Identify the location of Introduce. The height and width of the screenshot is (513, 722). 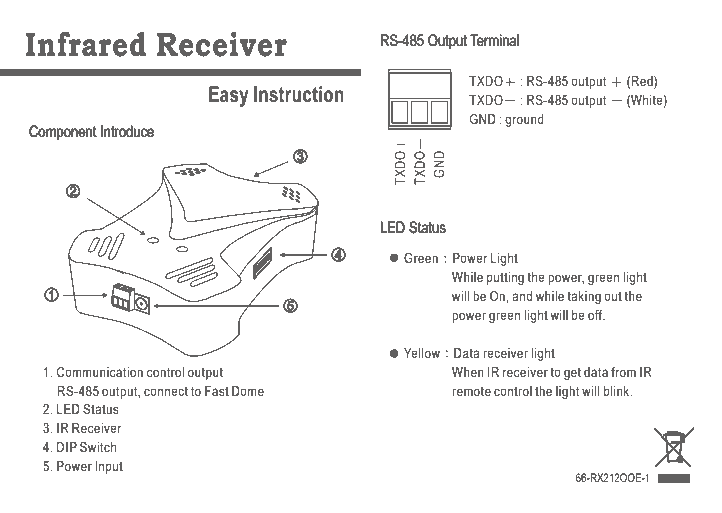
(127, 131).
